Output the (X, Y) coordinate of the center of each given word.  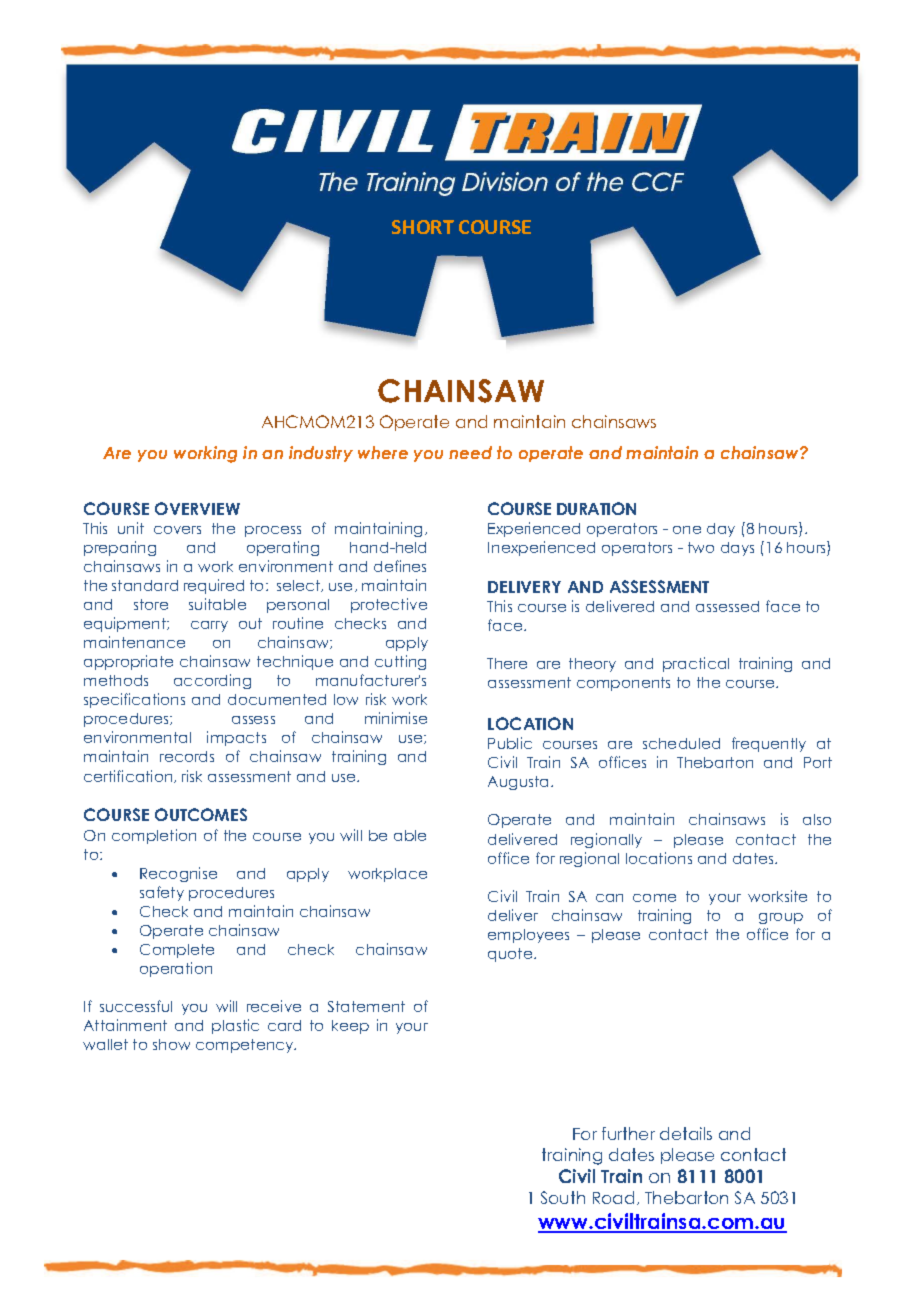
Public (510, 743)
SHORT (423, 227)
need (470, 452)
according (212, 681)
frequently (769, 744)
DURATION (596, 508)
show (171, 1044)
